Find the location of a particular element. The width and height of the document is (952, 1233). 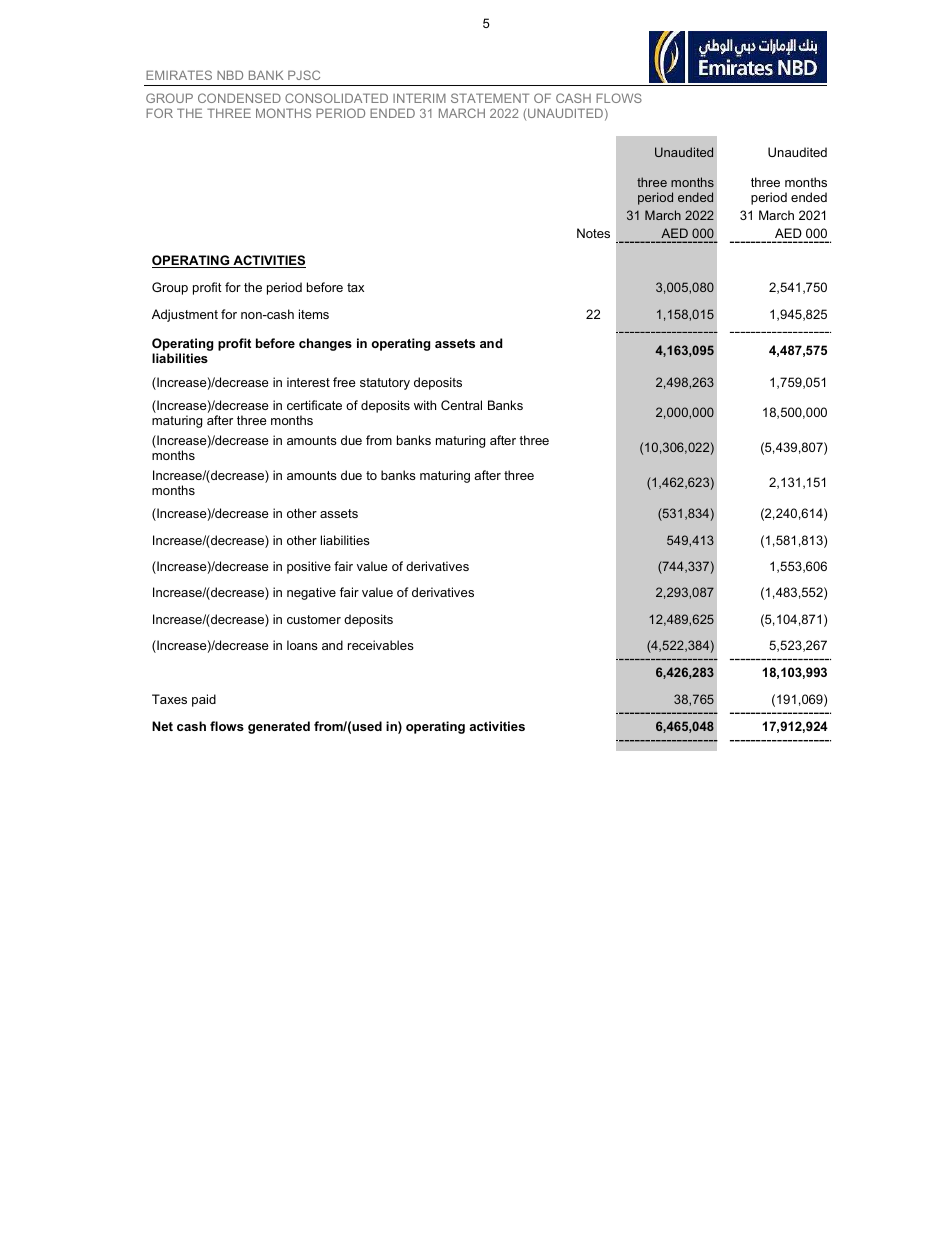

CONDENSED is located at coordinates (239, 98).
